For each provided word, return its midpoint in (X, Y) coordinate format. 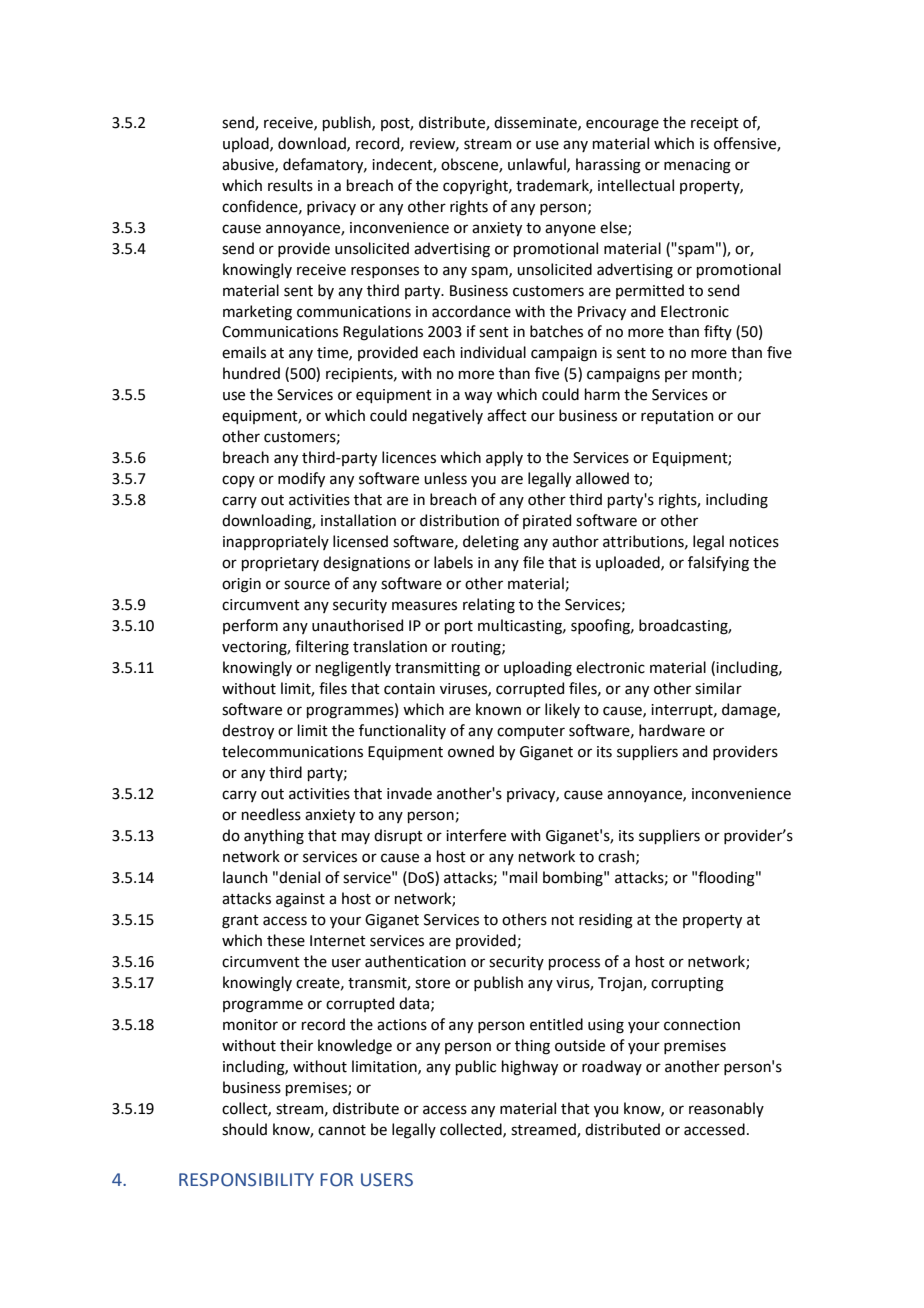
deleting (491, 543)
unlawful (538, 165)
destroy (248, 731)
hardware (672, 730)
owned (471, 751)
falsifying (718, 564)
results (290, 185)
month (715, 374)
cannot (342, 1130)
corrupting (687, 984)
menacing (697, 166)
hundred (251, 373)
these (286, 940)
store (432, 983)
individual (493, 352)
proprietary (280, 564)
